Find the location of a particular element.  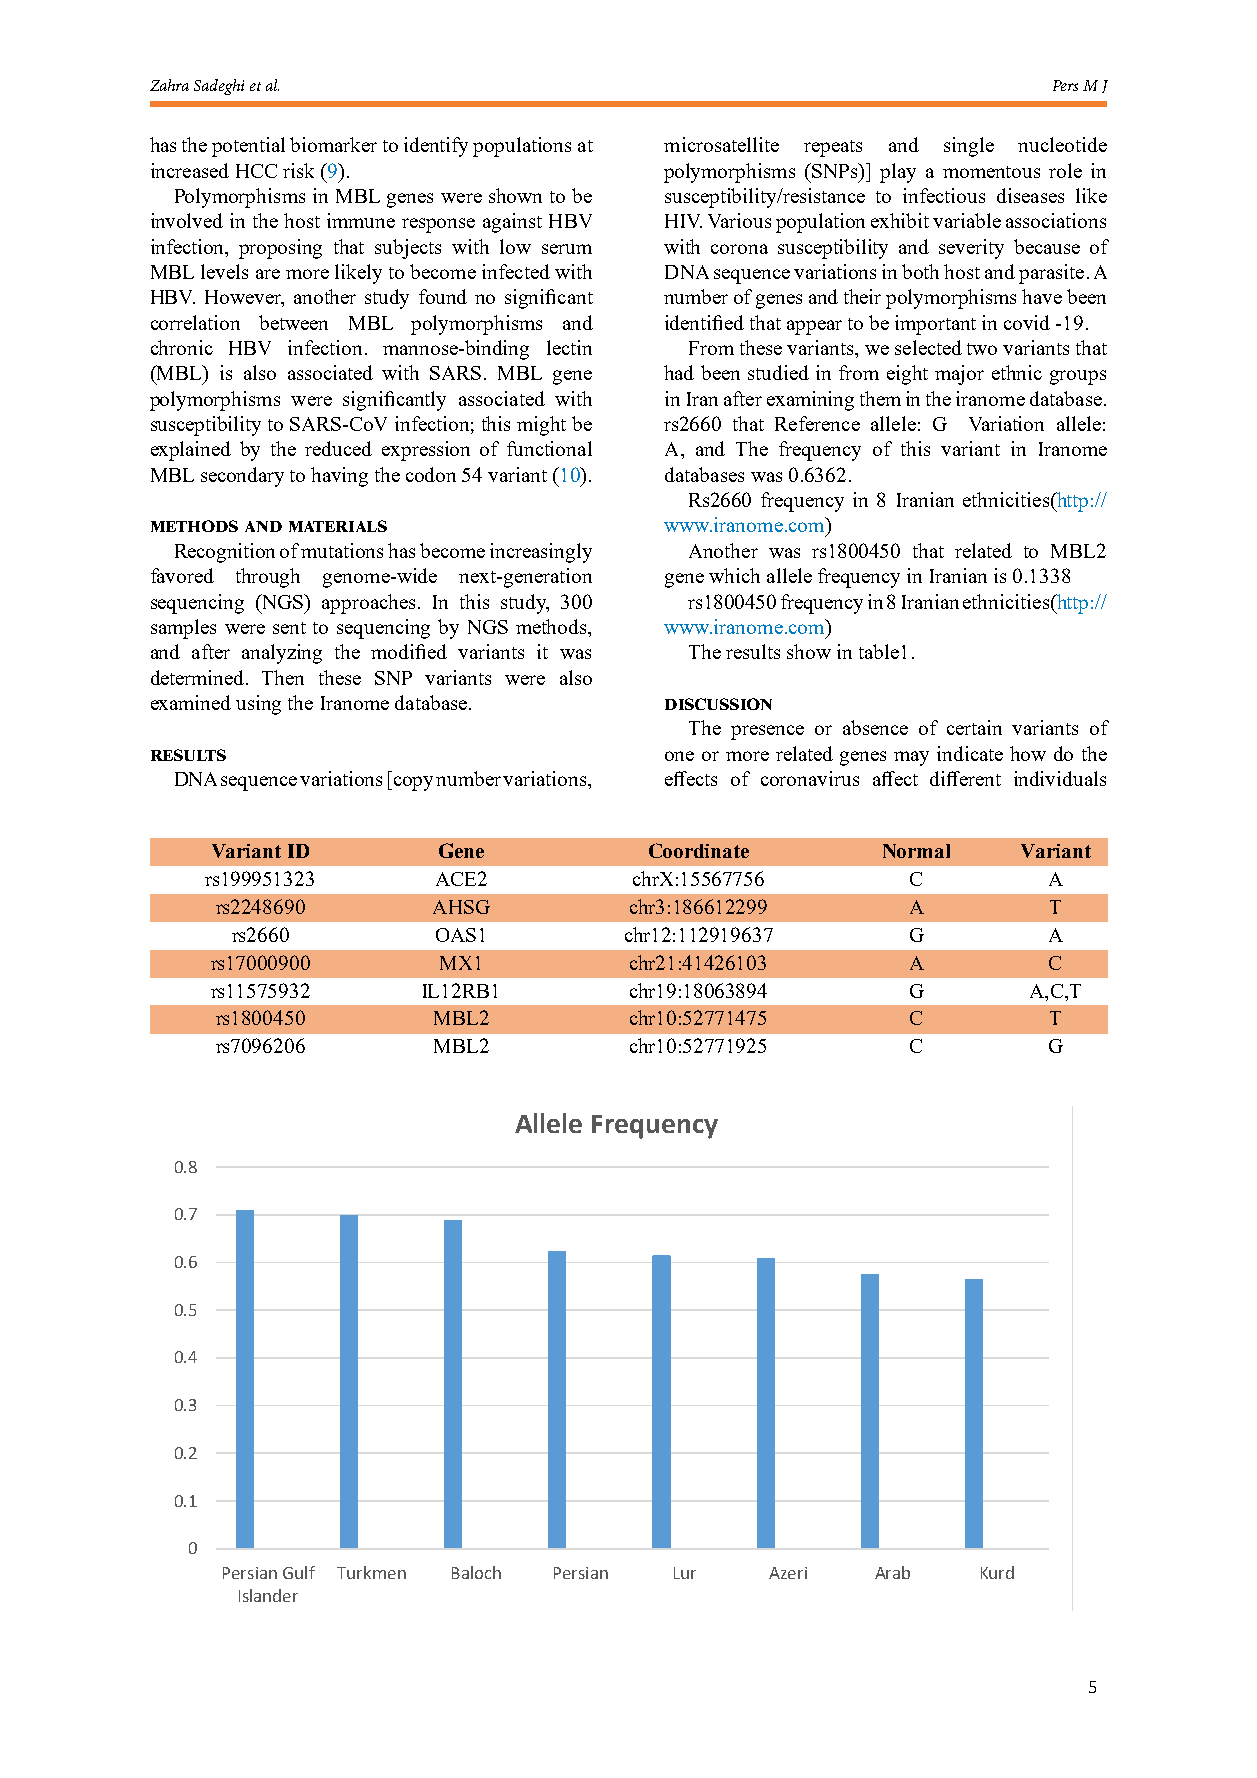

HIV is located at coordinates (683, 221).
